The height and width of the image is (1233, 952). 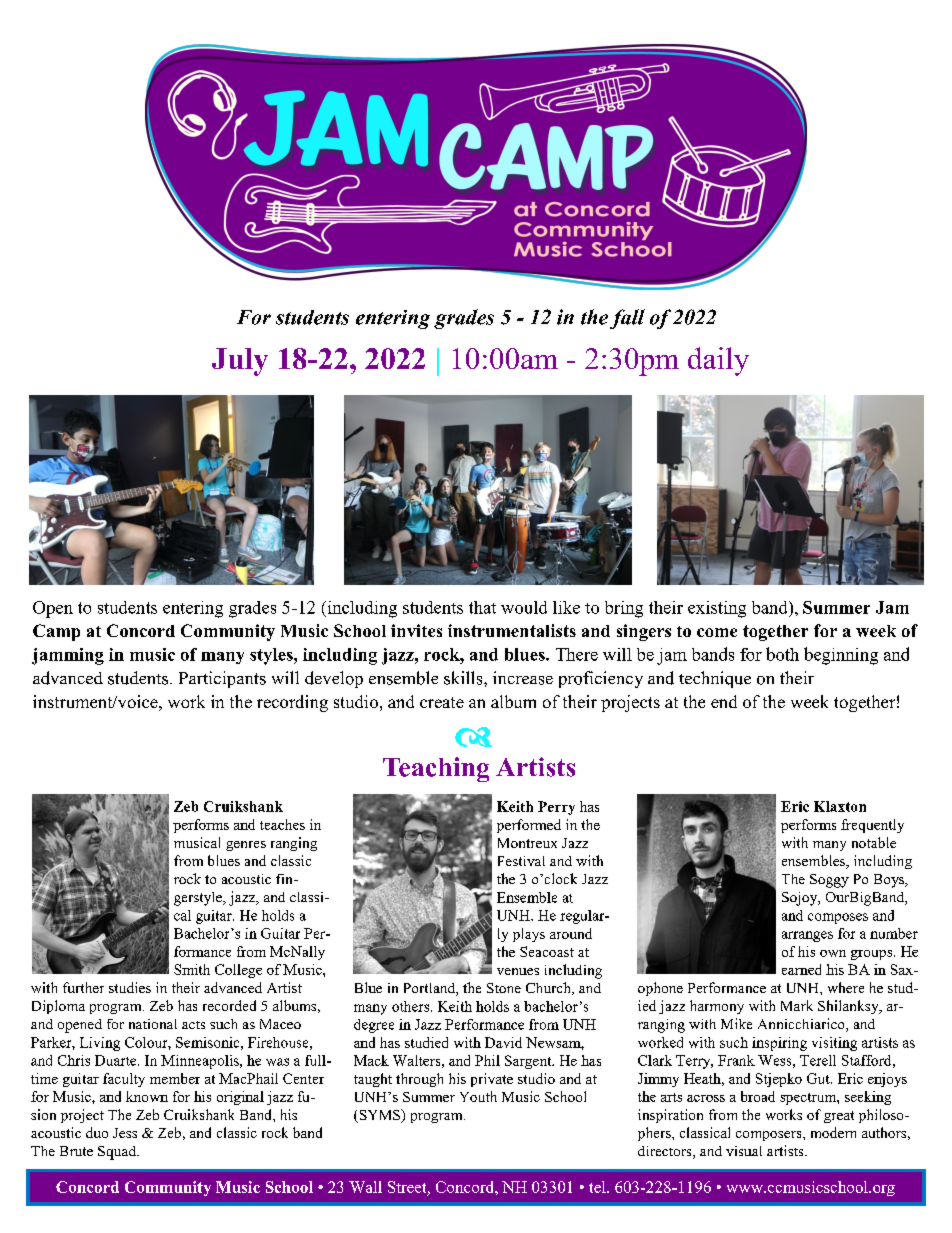 What do you see at coordinates (718, 361) in the image?
I see `daily` at bounding box center [718, 361].
